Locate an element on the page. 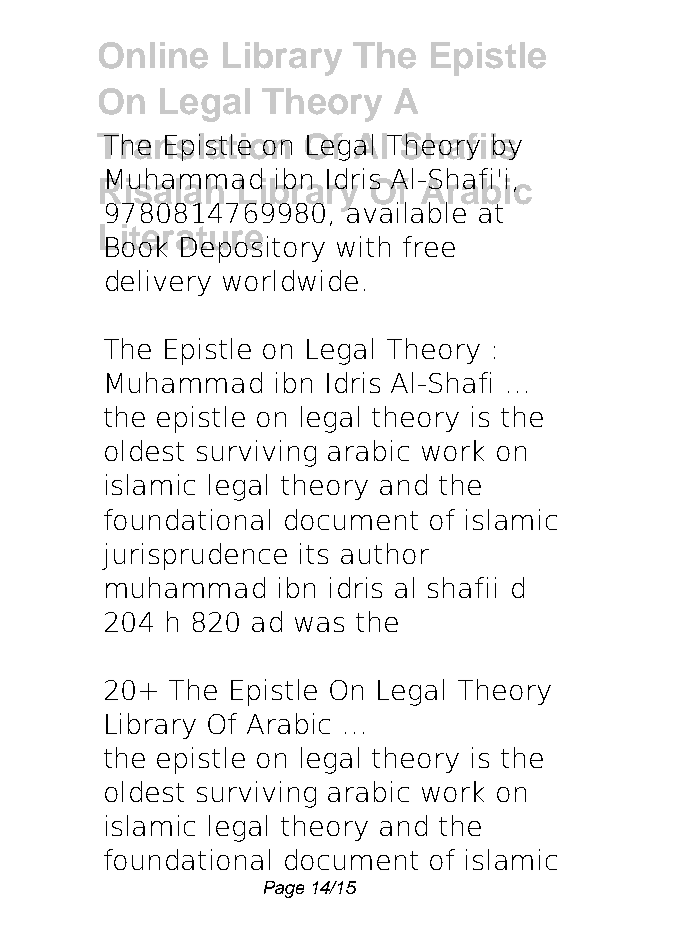 The image size is (676, 952). Page is located at coordinates (284, 889).
